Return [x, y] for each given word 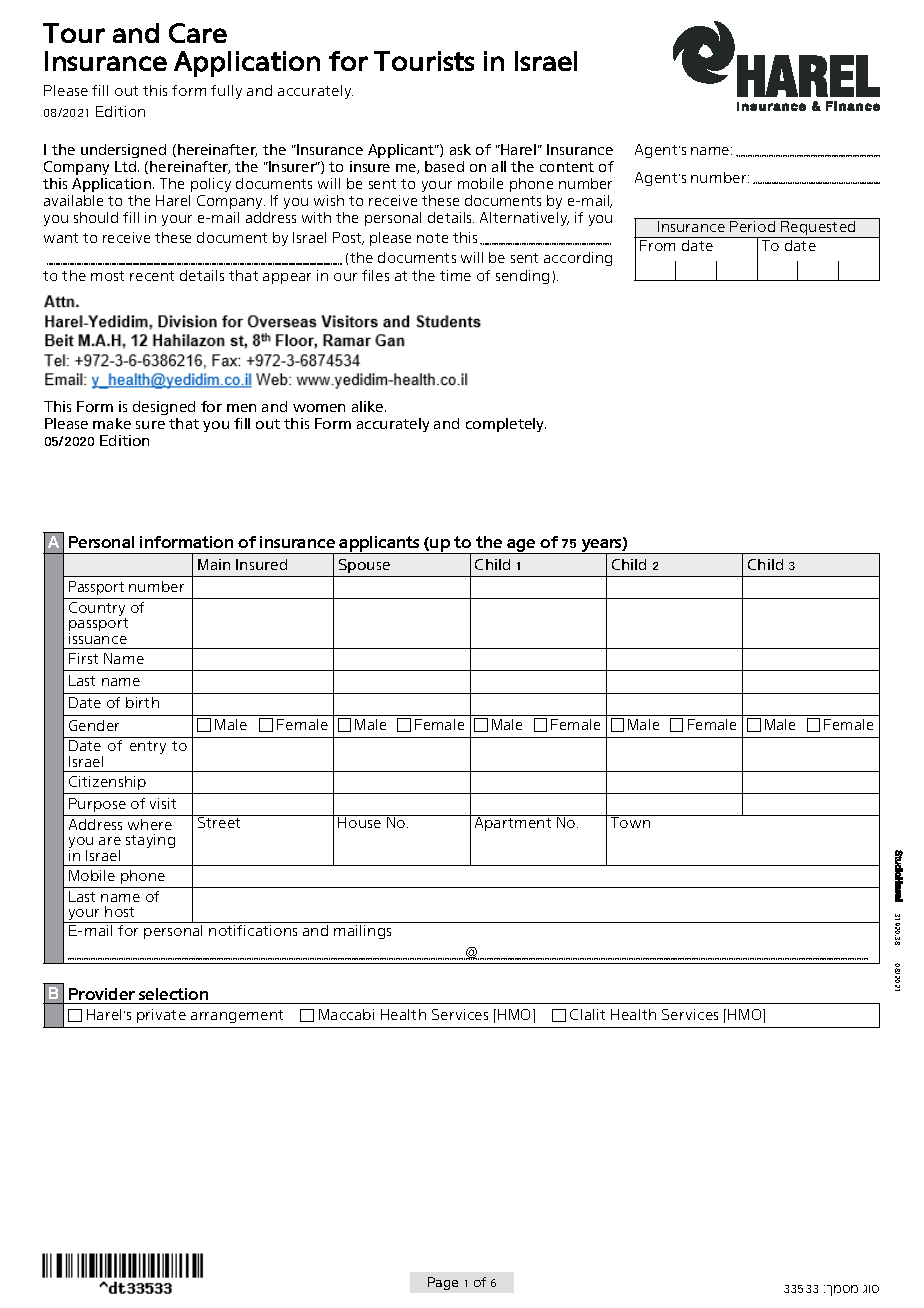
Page [443, 1283]
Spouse [364, 566]
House [360, 821]
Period [752, 226]
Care [198, 33]
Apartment [513, 823]
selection [173, 994]
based [444, 166]
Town [631, 821]
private [161, 1016]
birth [142, 702]
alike [369, 406]
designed [164, 410]
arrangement [237, 1016]
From [657, 245]
